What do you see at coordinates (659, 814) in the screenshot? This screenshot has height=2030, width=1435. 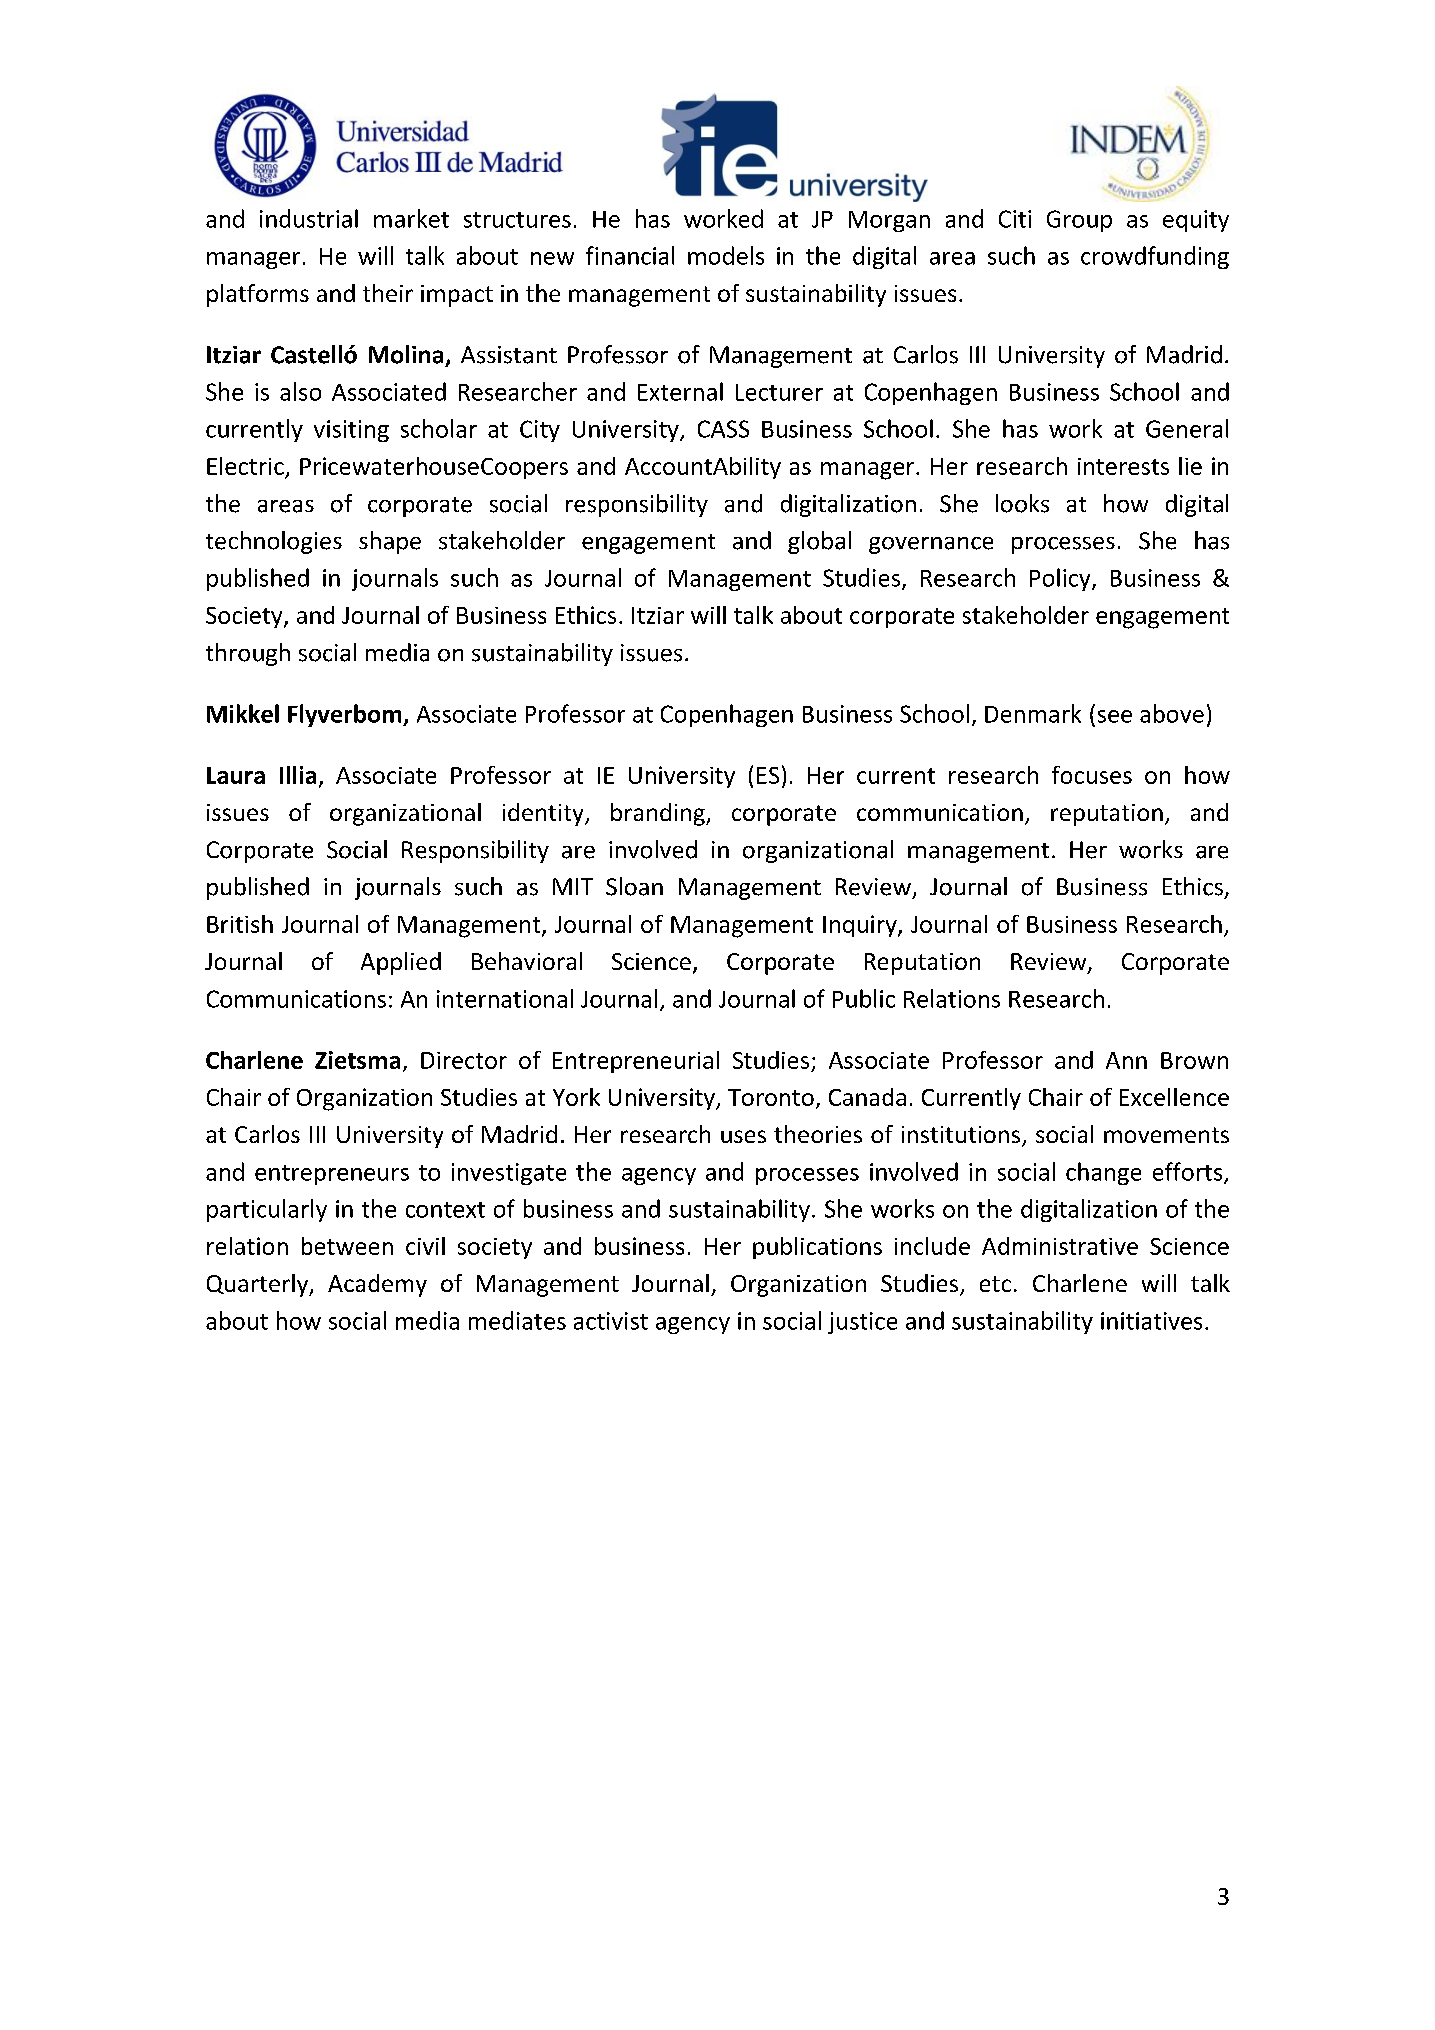 I see `branding` at bounding box center [659, 814].
